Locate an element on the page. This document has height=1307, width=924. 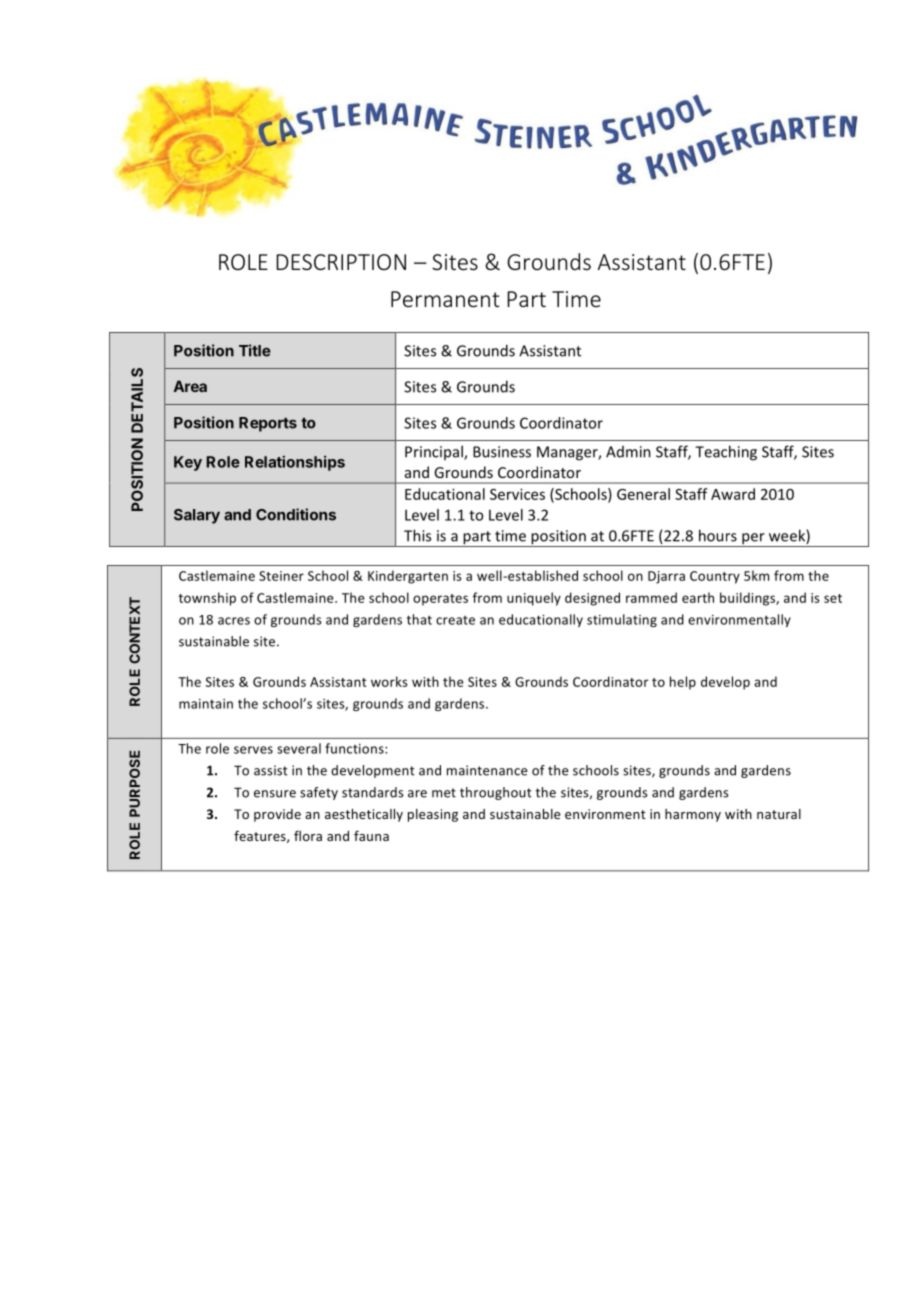
Permanent is located at coordinates (445, 299).
